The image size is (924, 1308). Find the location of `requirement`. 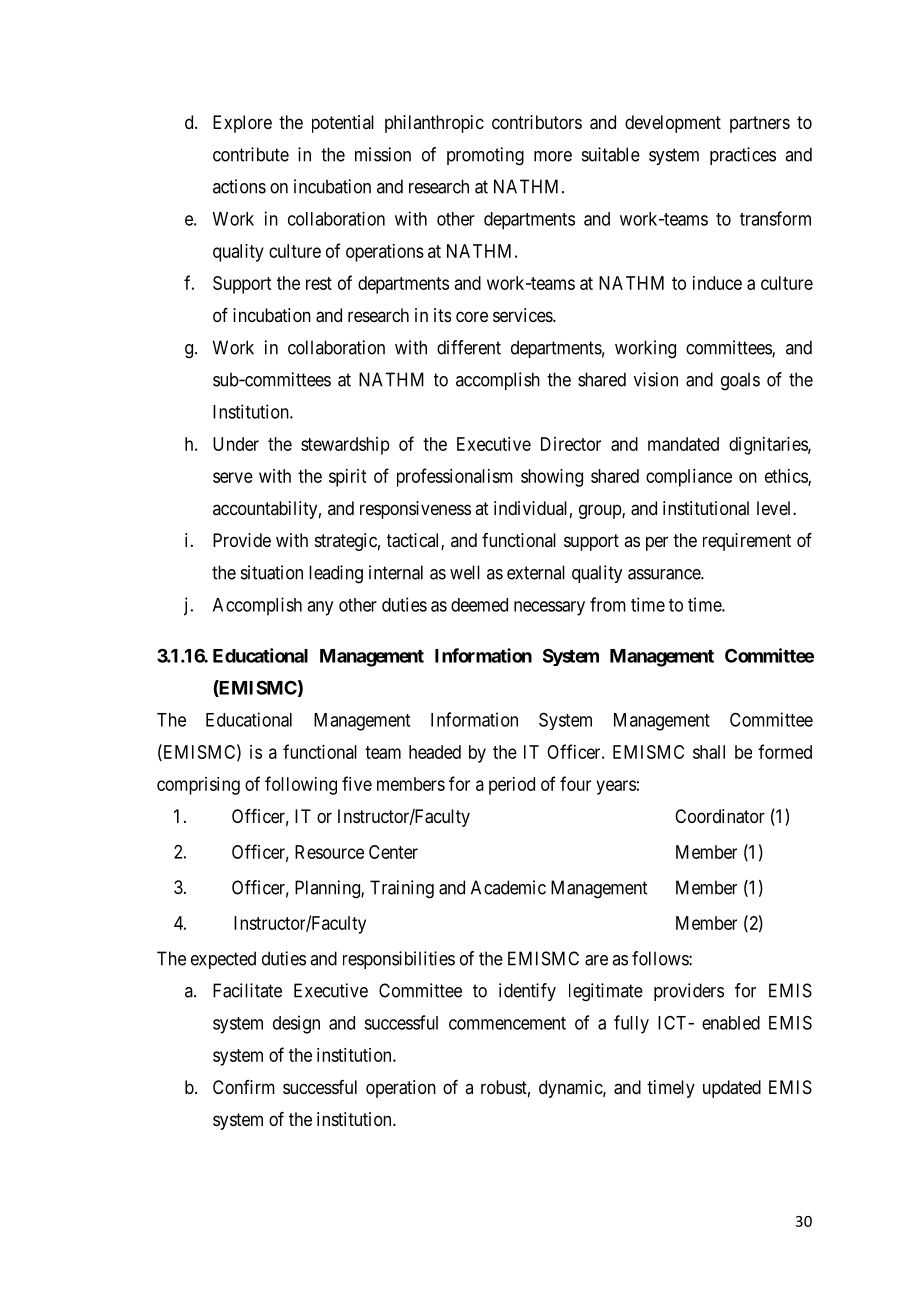

requirement is located at coordinates (747, 542).
